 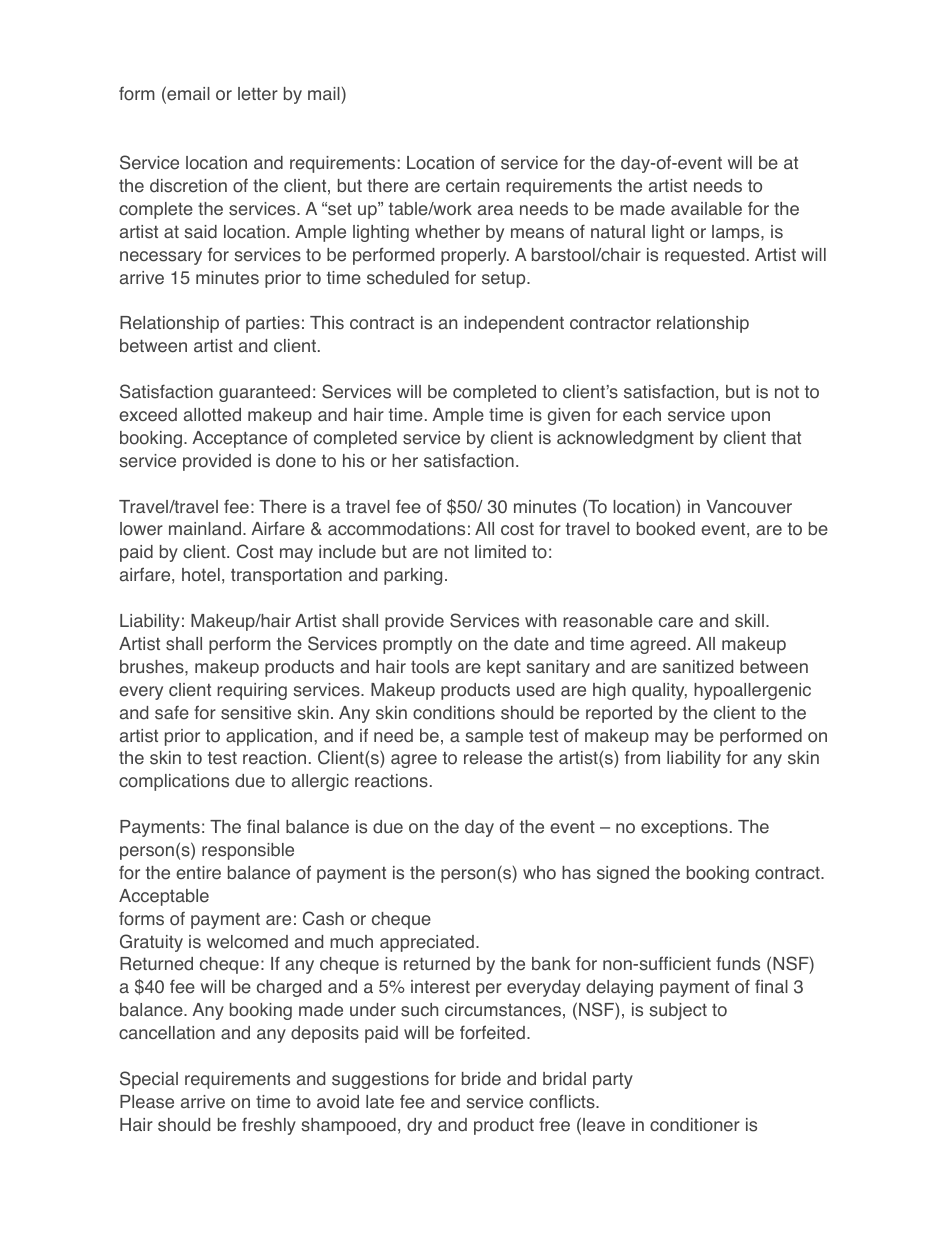 I want to click on certain, so click(x=472, y=186).
